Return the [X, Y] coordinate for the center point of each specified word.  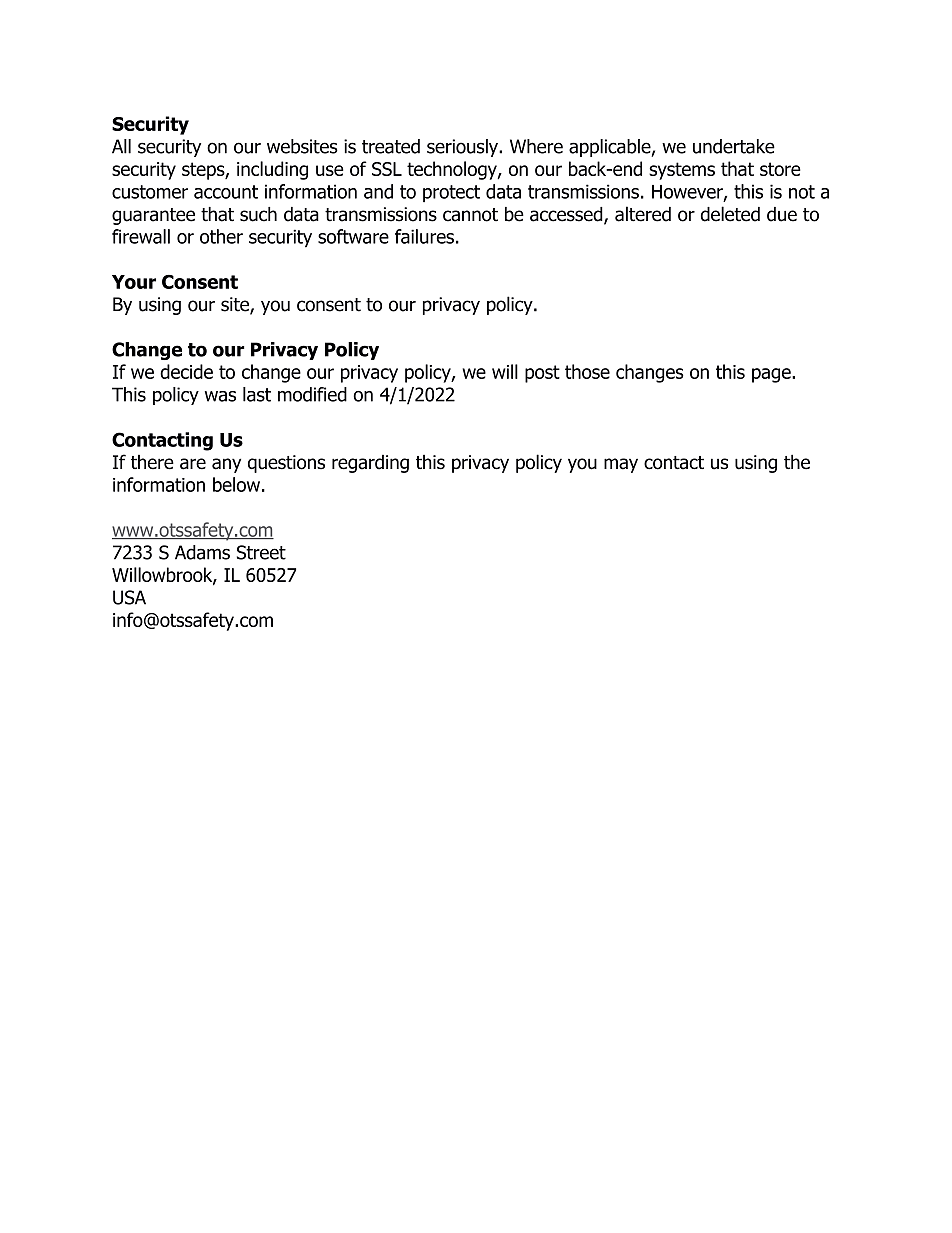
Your [134, 282]
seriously [463, 148]
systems [682, 171]
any [226, 465]
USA [129, 597]
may [621, 465]
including [272, 170]
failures [424, 236]
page [772, 375]
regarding [370, 463]
